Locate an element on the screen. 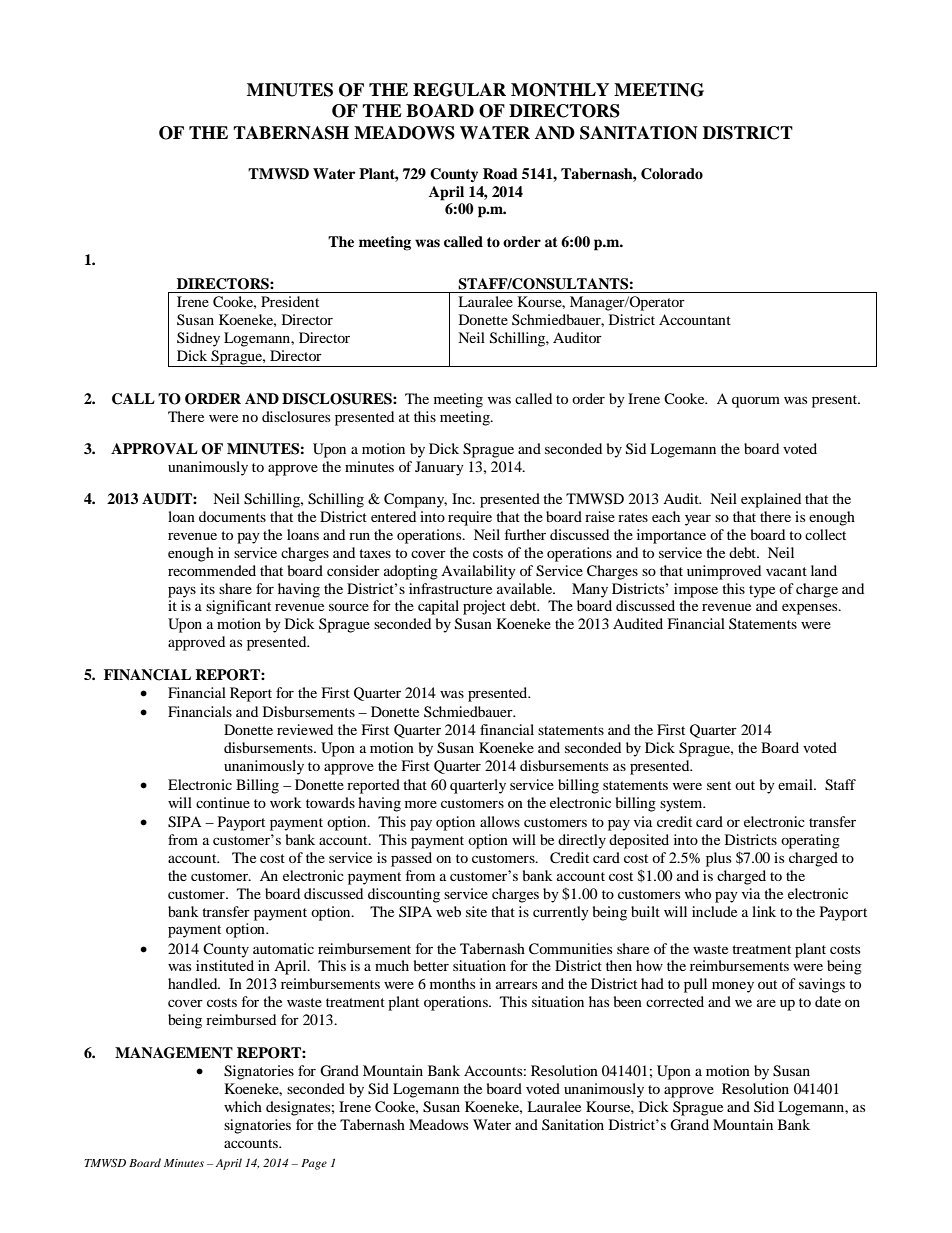 This screenshot has width=952, height=1233. instituted is located at coordinates (225, 965).
